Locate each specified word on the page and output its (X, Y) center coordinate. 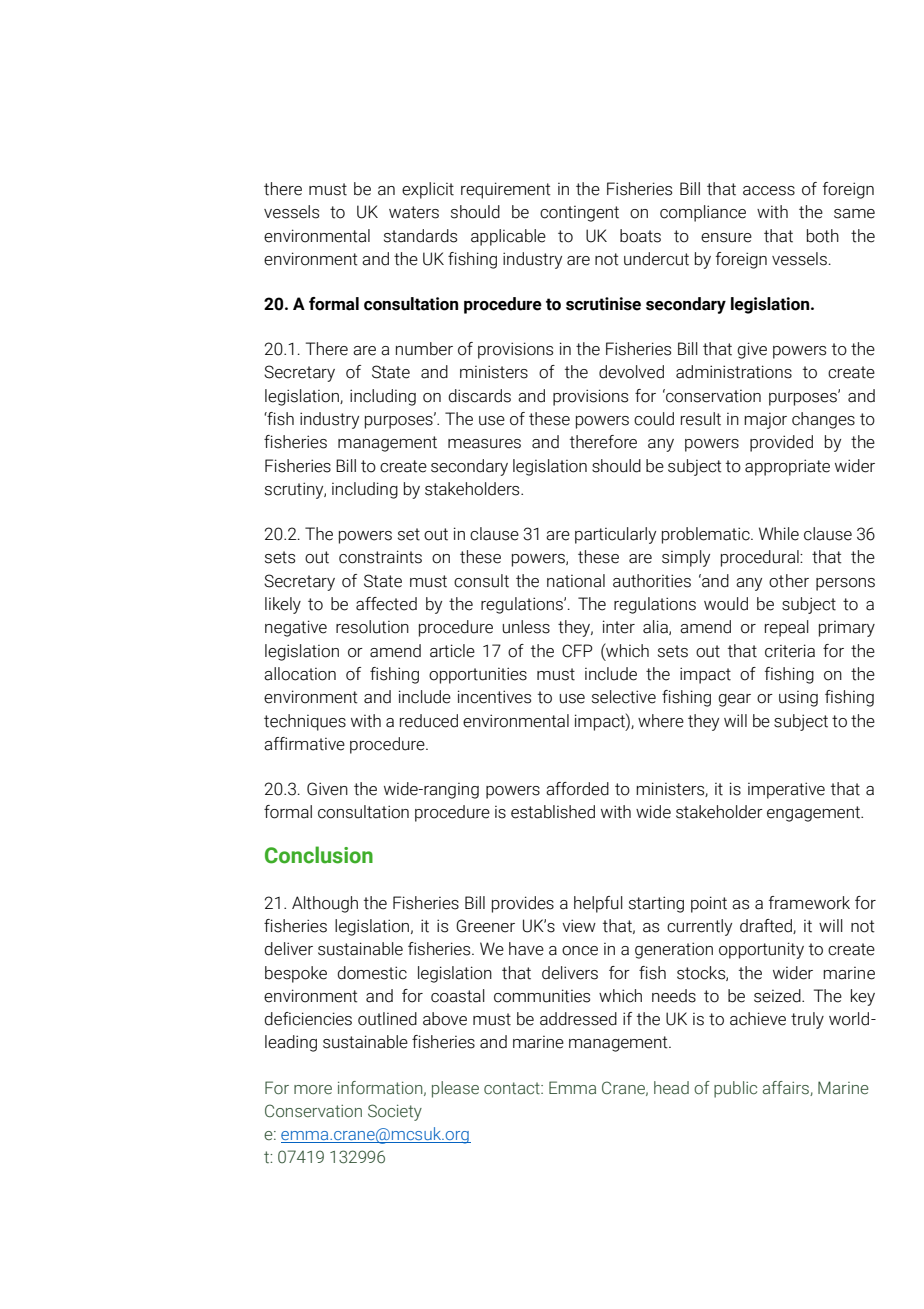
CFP (577, 651)
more (313, 1090)
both (823, 236)
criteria (790, 651)
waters (414, 212)
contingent (579, 214)
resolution (372, 627)
